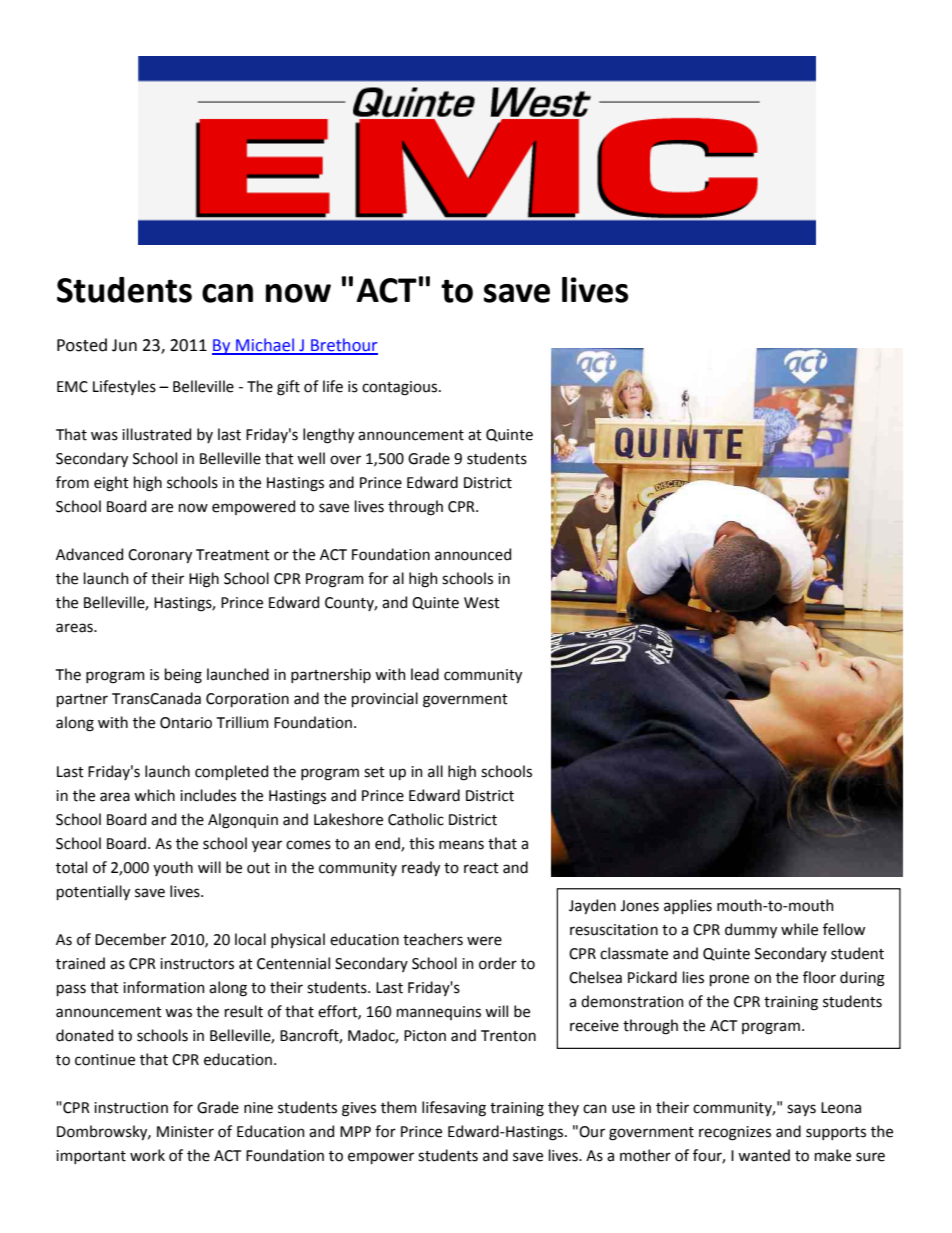  Describe the element at coordinates (328, 436) in the document. I see `lengthy` at that location.
